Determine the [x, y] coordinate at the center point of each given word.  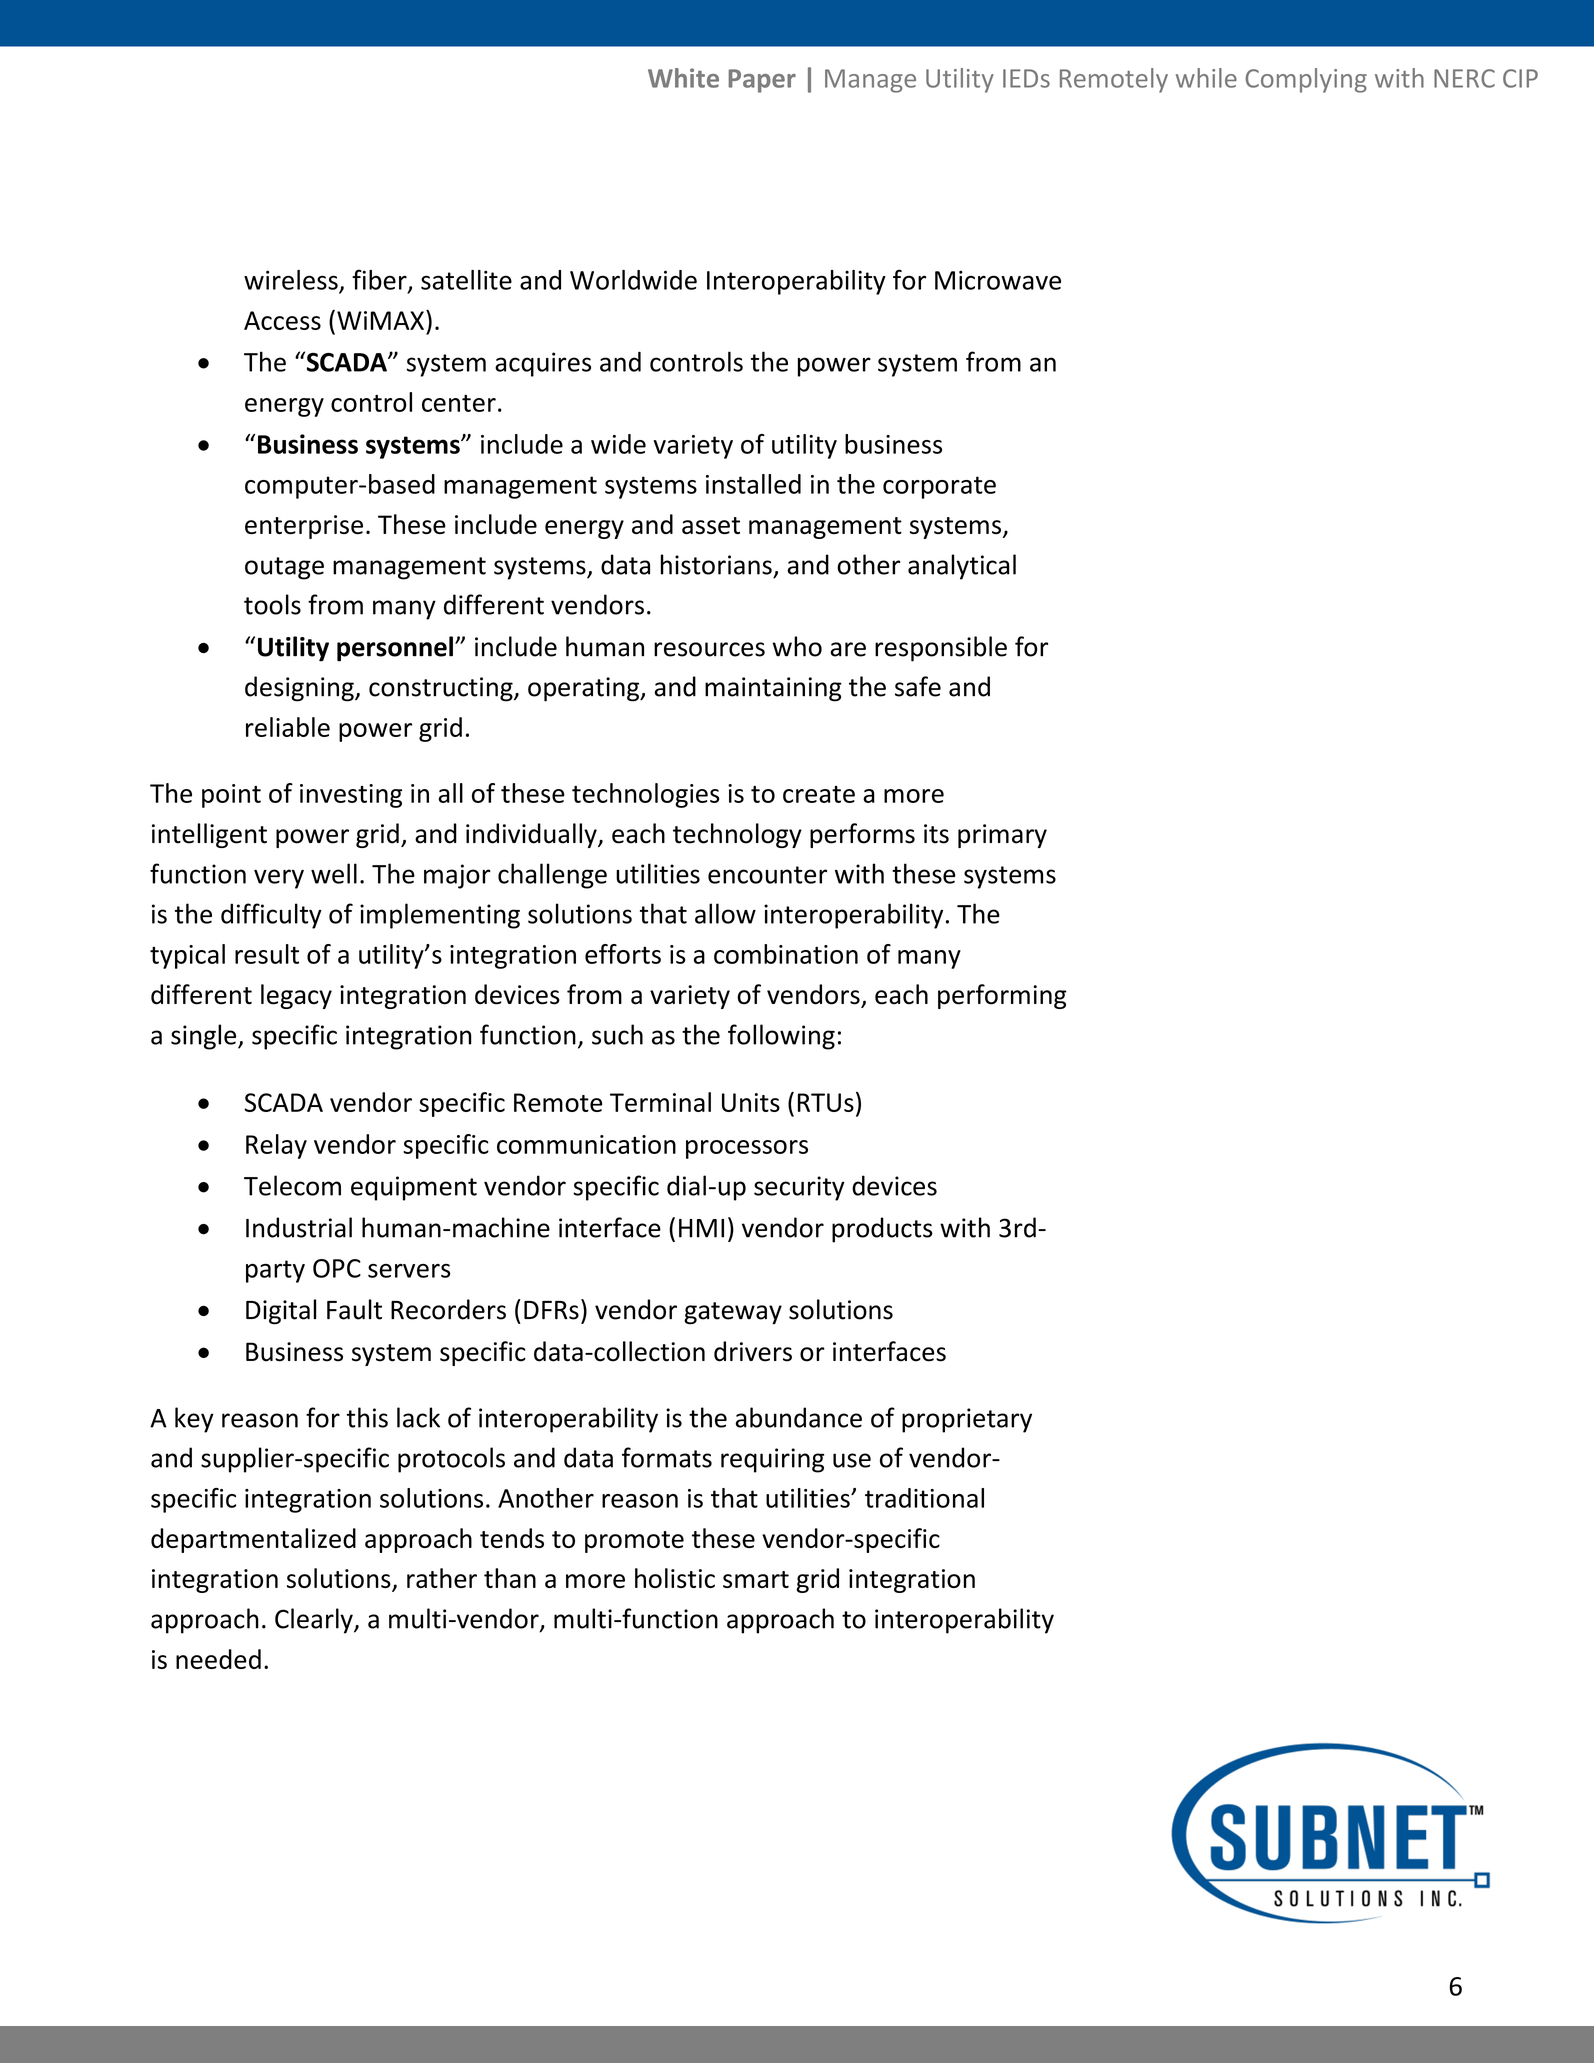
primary [1002, 836]
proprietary [967, 1420]
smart [756, 1579]
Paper [762, 81]
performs [862, 835]
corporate [939, 487]
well [334, 873]
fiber [380, 280]
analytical [962, 567]
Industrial [299, 1227]
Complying [1306, 80]
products [882, 1230]
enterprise [304, 527]
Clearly [315, 1621]
